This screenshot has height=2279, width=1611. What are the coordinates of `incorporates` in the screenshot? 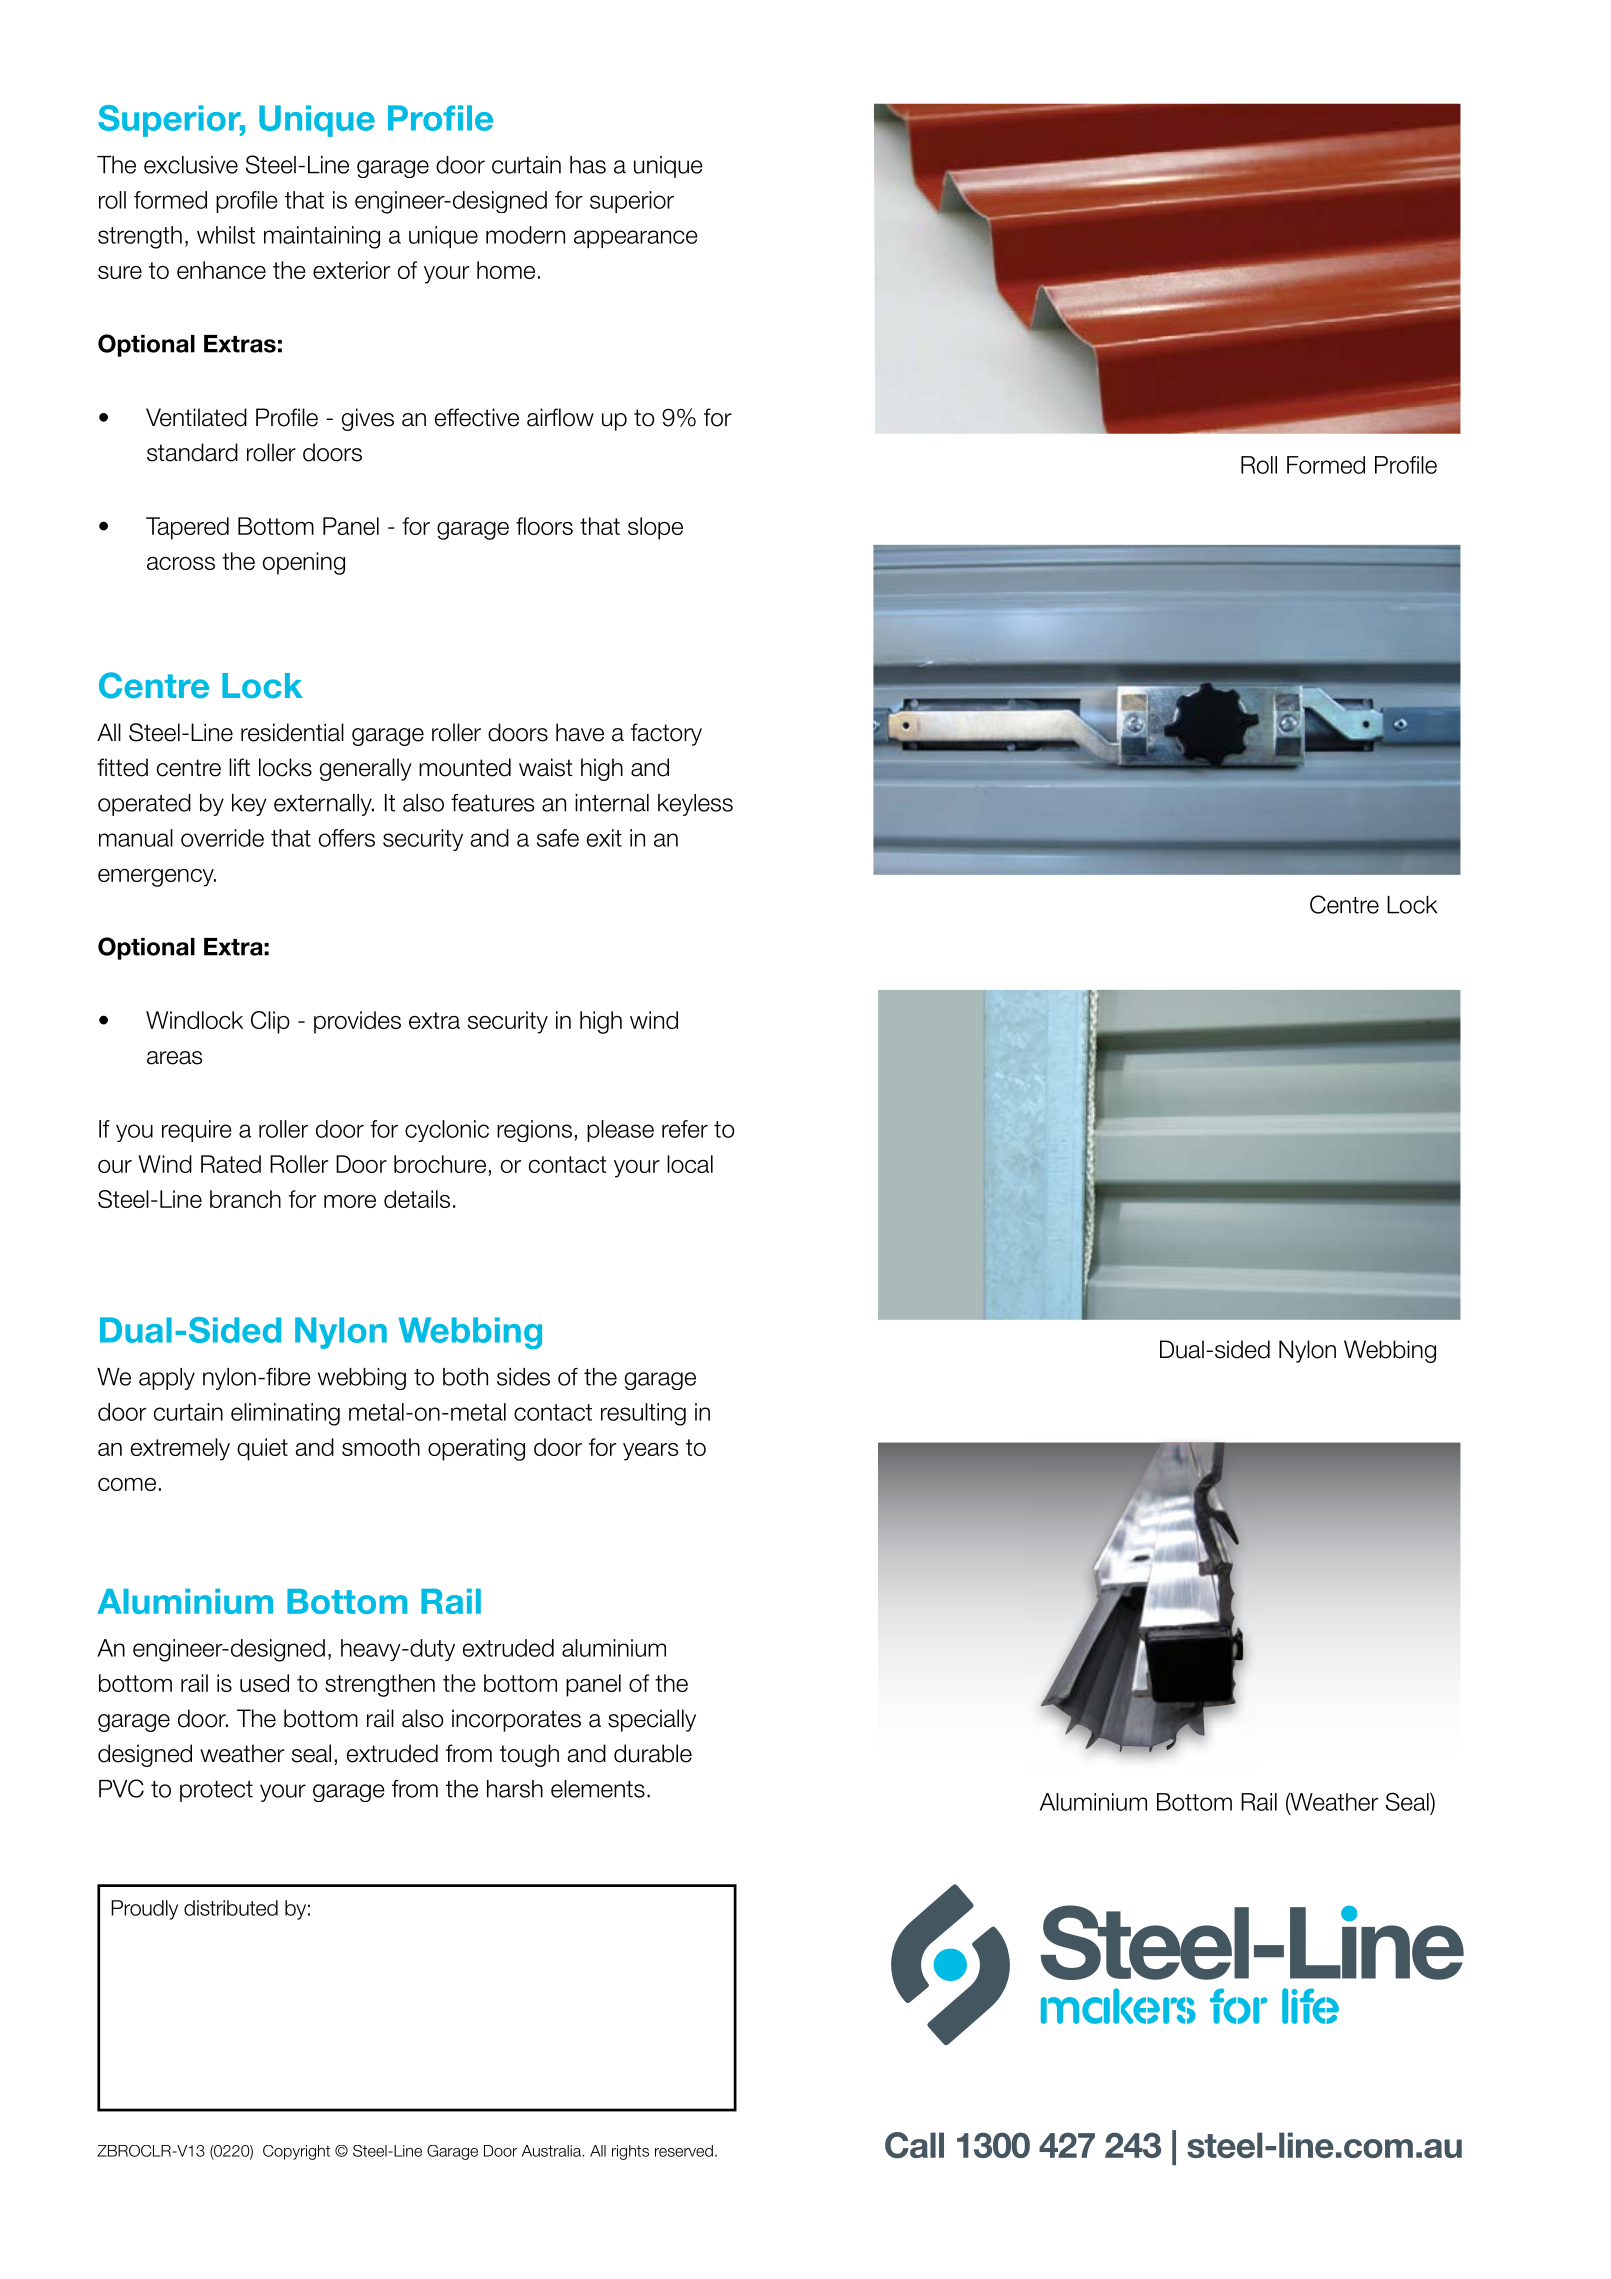 It's located at (516, 1720).
